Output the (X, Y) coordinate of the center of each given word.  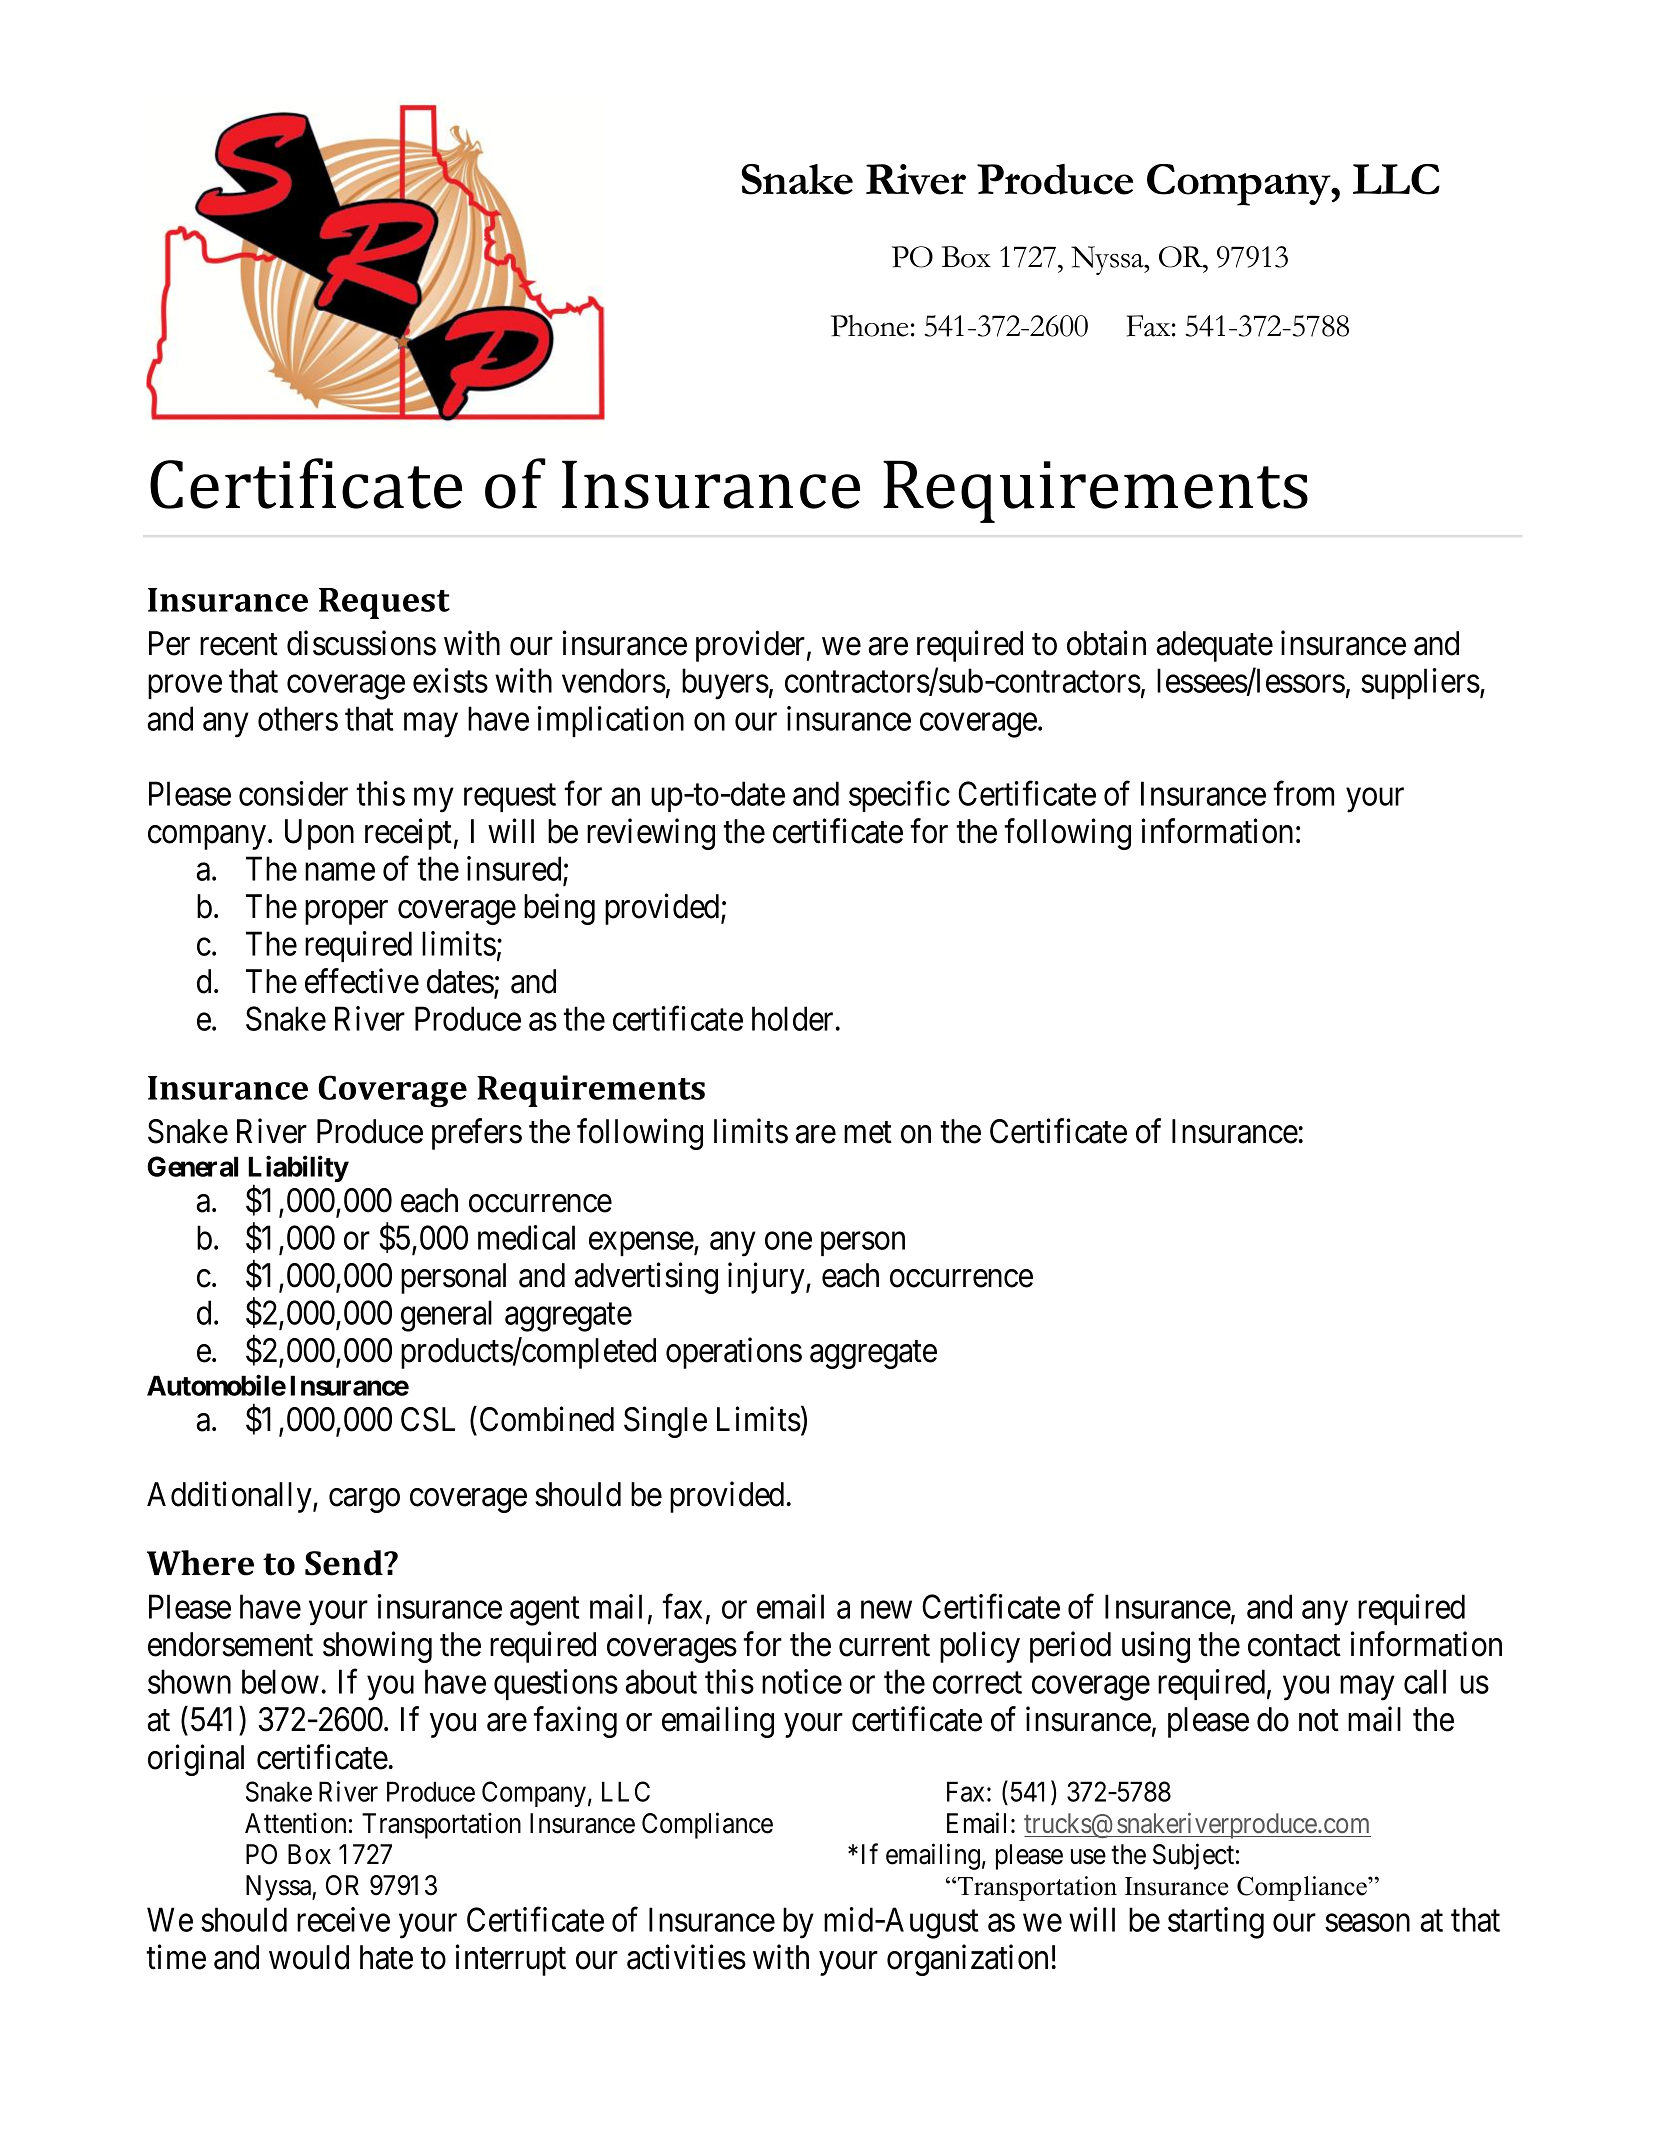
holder (792, 1018)
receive (343, 1919)
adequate (1215, 646)
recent (239, 645)
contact (1294, 1646)
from (1303, 793)
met (868, 1133)
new (886, 1610)
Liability (298, 1170)
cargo (364, 1501)
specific (899, 796)
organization (967, 1960)
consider (293, 793)
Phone (870, 326)
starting (1216, 1923)
